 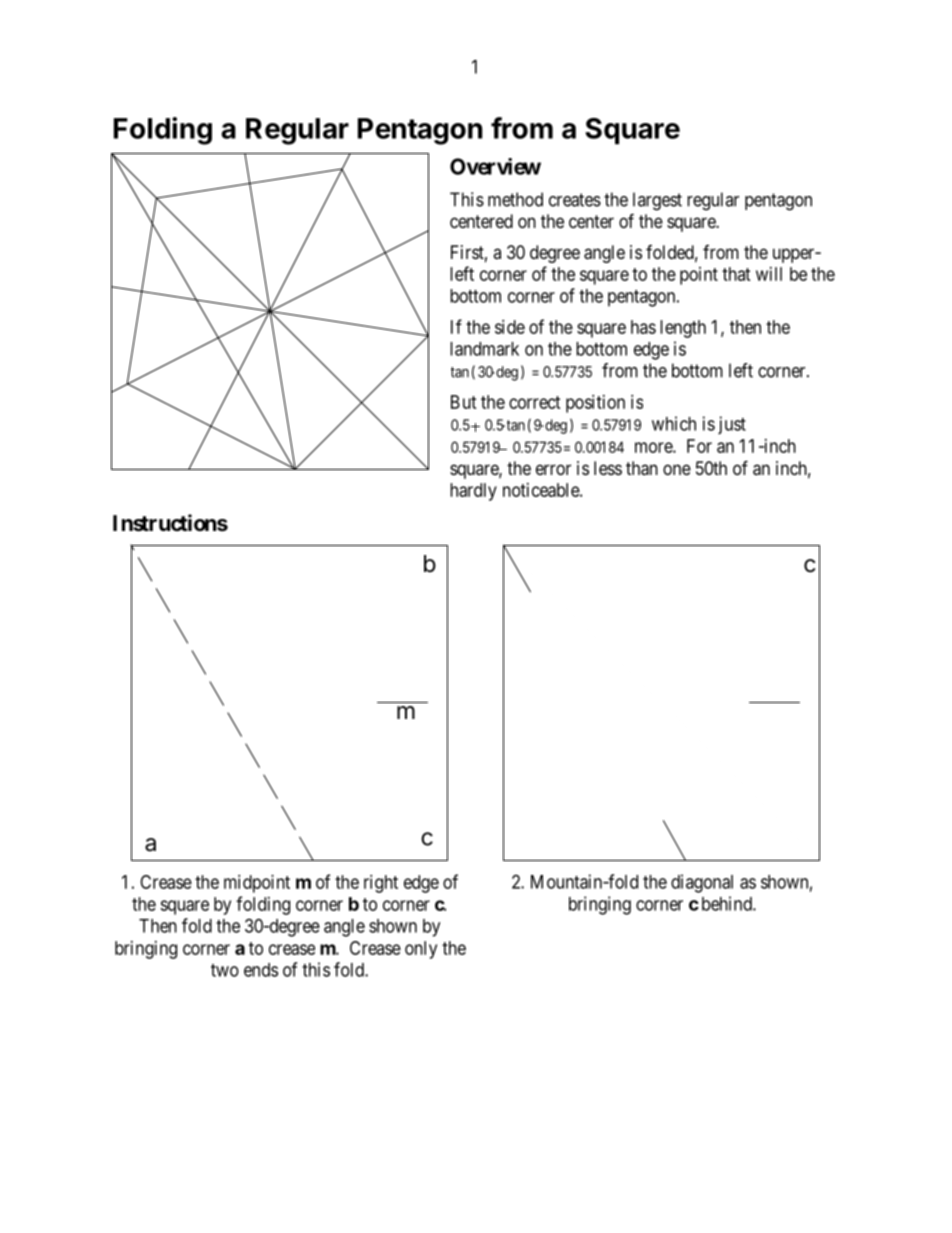 I want to click on error, so click(x=553, y=469).
